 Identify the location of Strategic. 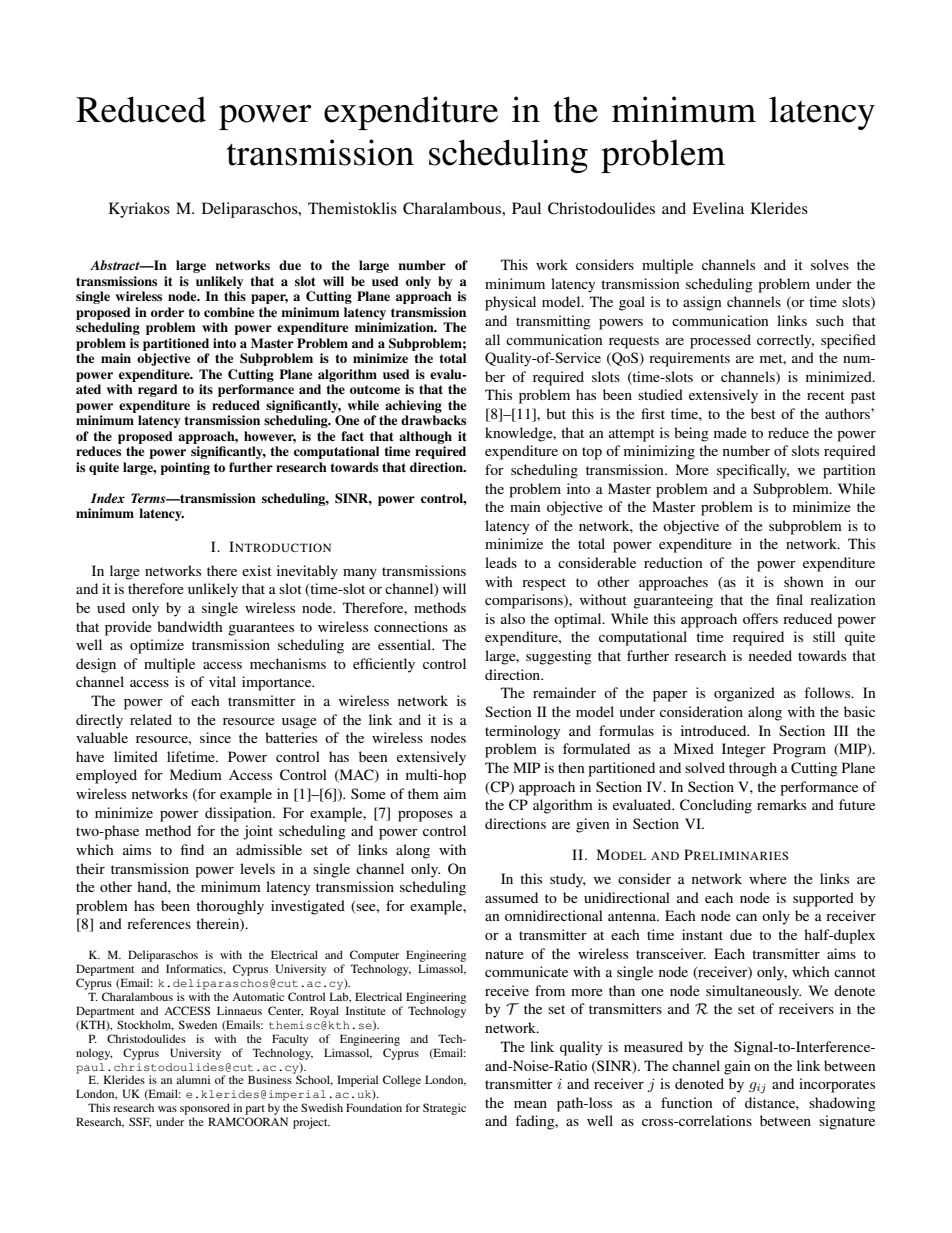
(444, 1109).
